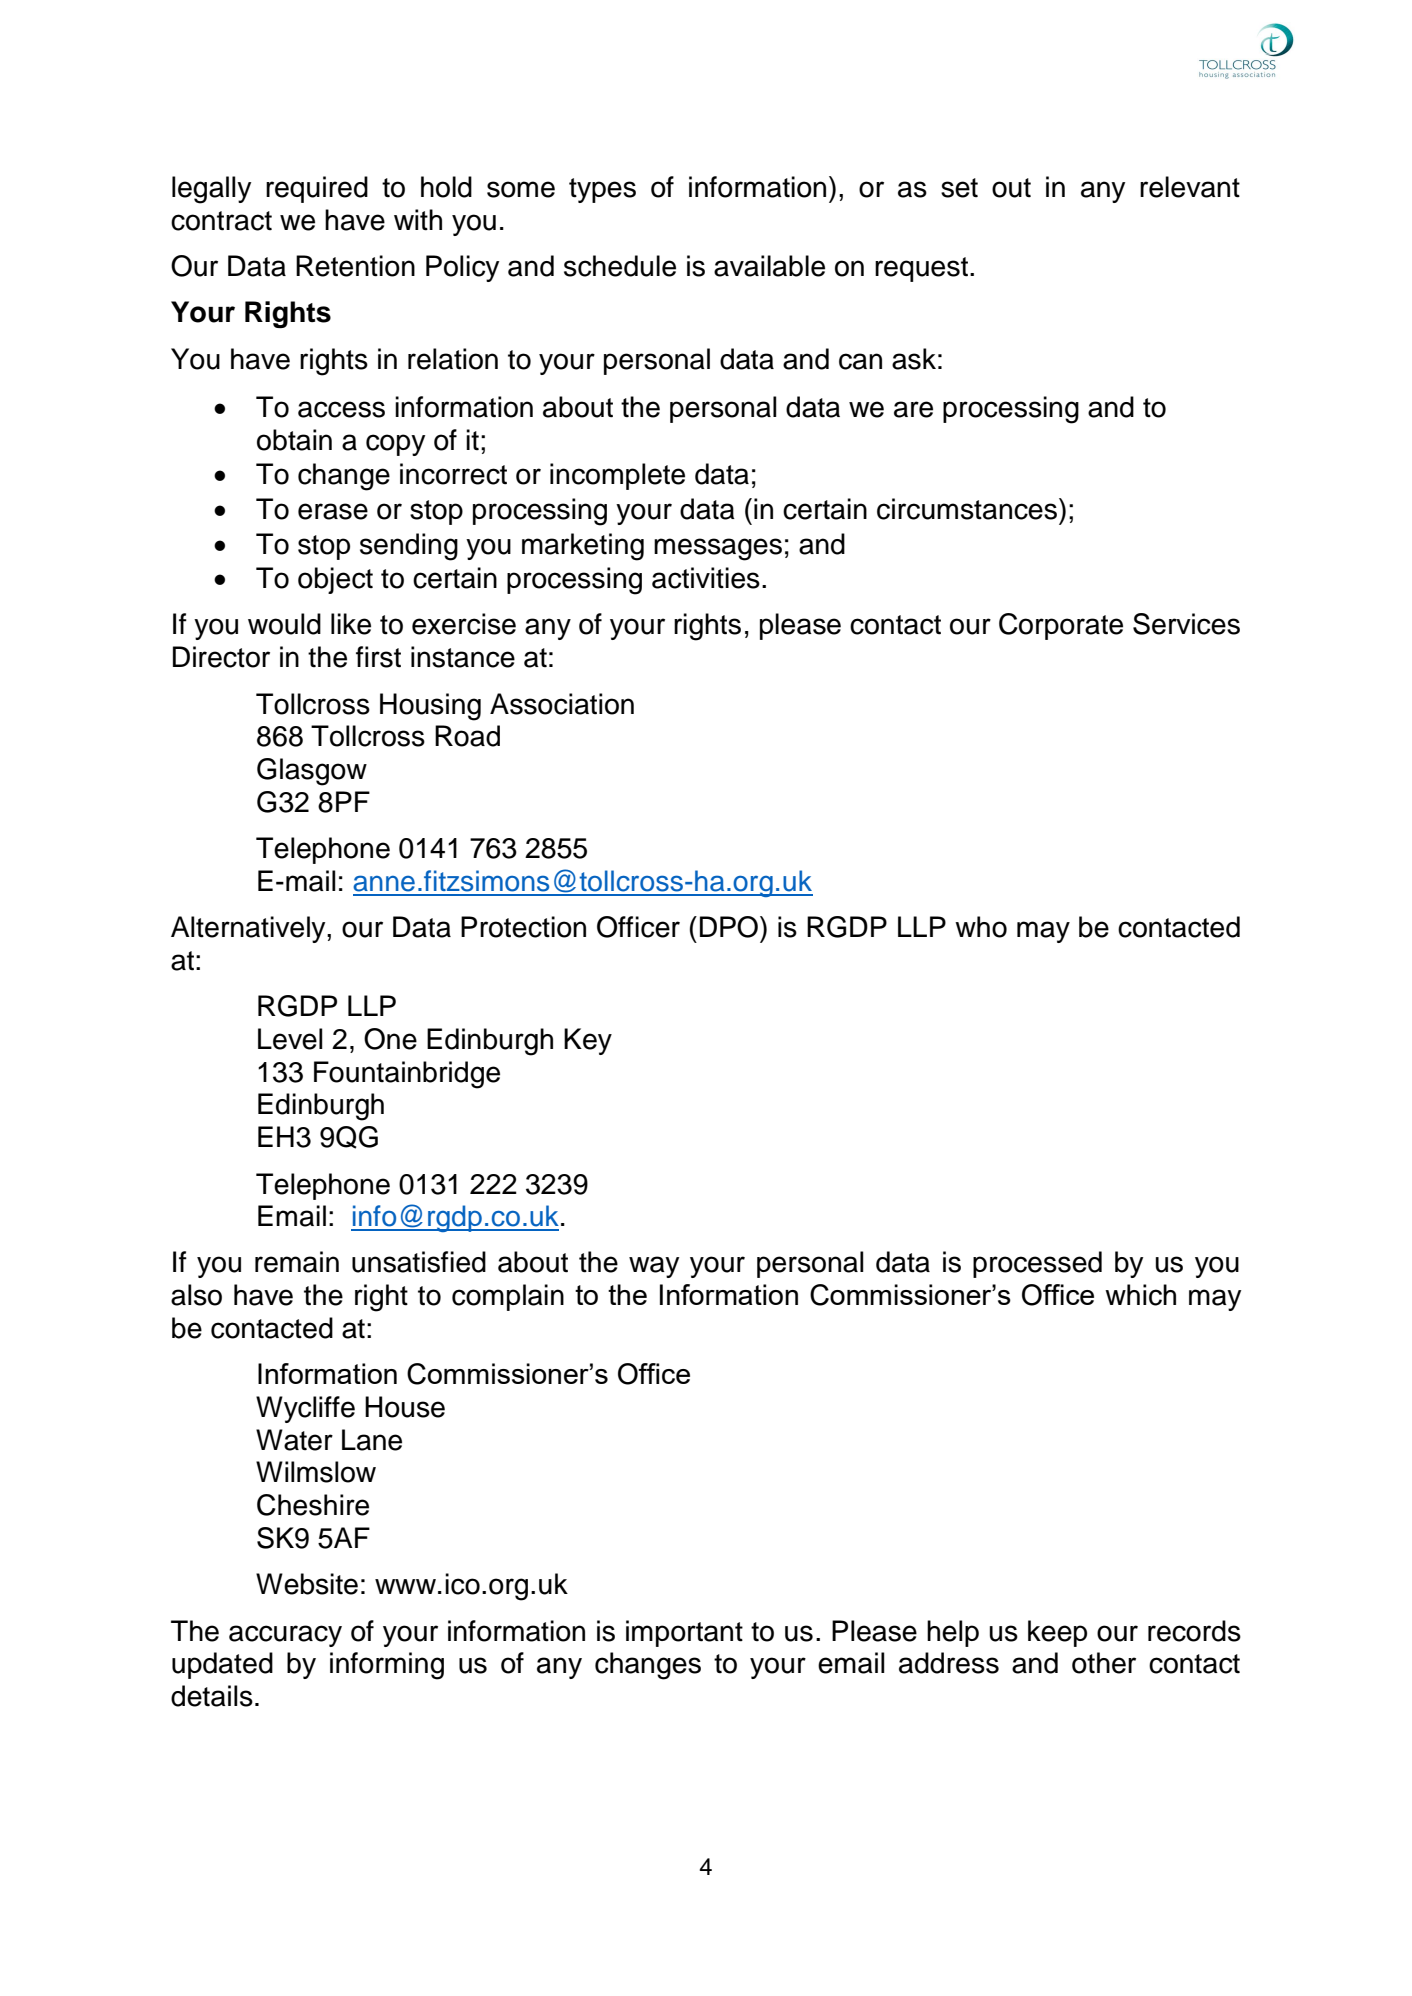 This image has width=1412, height=1996. Describe the element at coordinates (959, 188) in the image. I see `set` at that location.
